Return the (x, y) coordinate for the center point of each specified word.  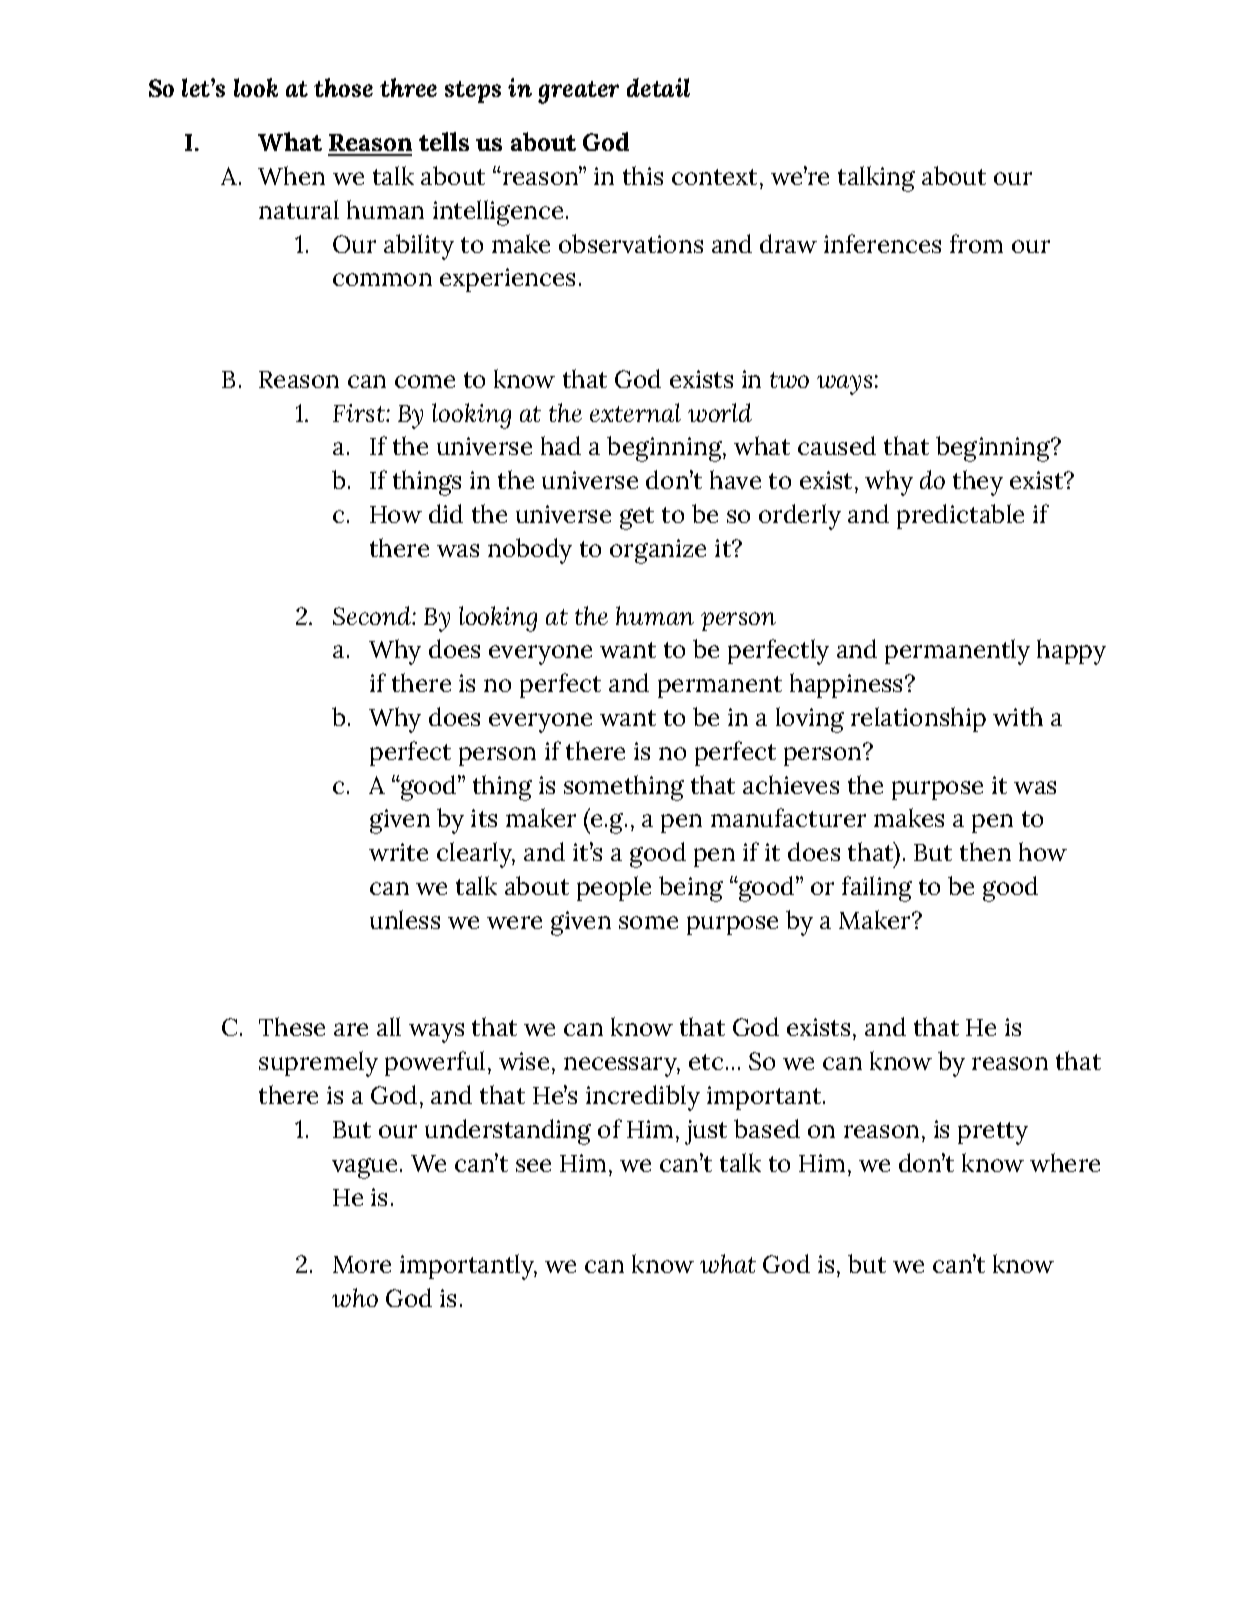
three (408, 87)
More (362, 1264)
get (637, 518)
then (985, 851)
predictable (960, 516)
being (691, 889)
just (706, 1132)
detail (658, 87)
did (446, 513)
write (398, 852)
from (976, 243)
